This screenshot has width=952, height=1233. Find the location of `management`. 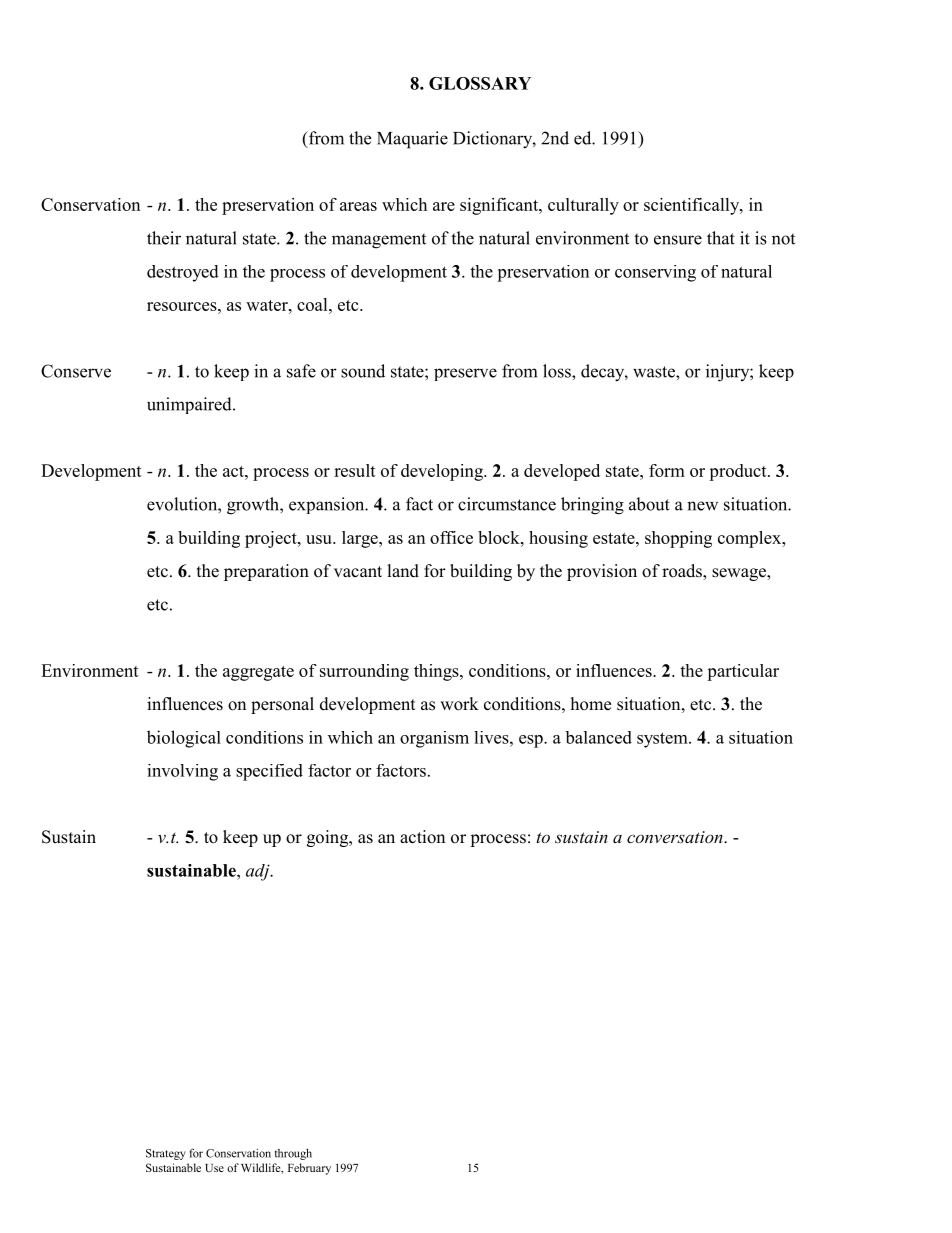

management is located at coordinates (379, 241).
